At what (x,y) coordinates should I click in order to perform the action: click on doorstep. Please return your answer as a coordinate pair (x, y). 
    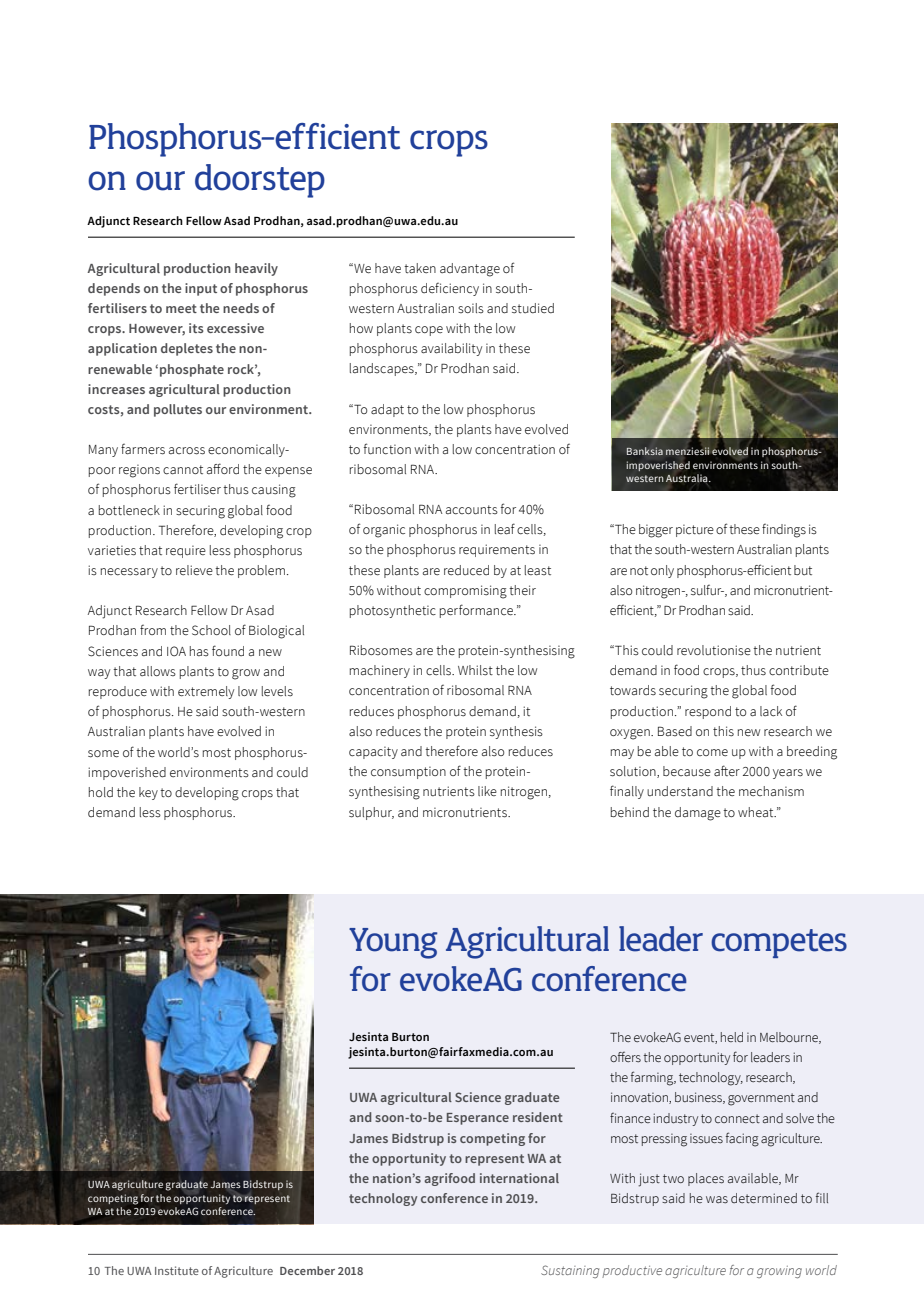
    Looking at the image, I should click on (260, 181).
